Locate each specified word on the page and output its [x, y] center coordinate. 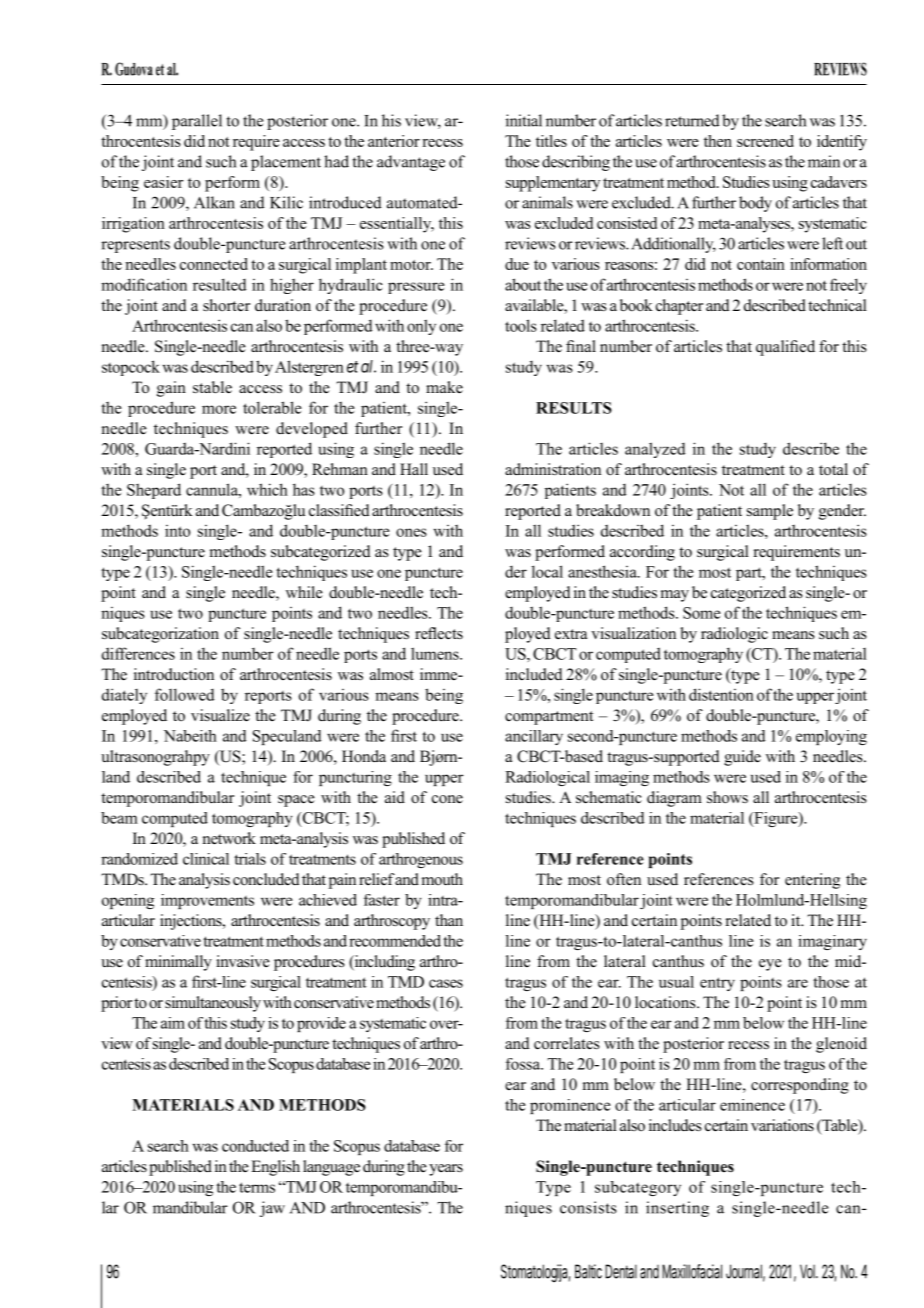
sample [770, 512]
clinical [206, 859]
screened [765, 141]
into [177, 531]
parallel [197, 122]
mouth [442, 879]
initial [524, 120]
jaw [272, 1209]
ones [411, 532]
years [446, 1170]
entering [812, 881]
